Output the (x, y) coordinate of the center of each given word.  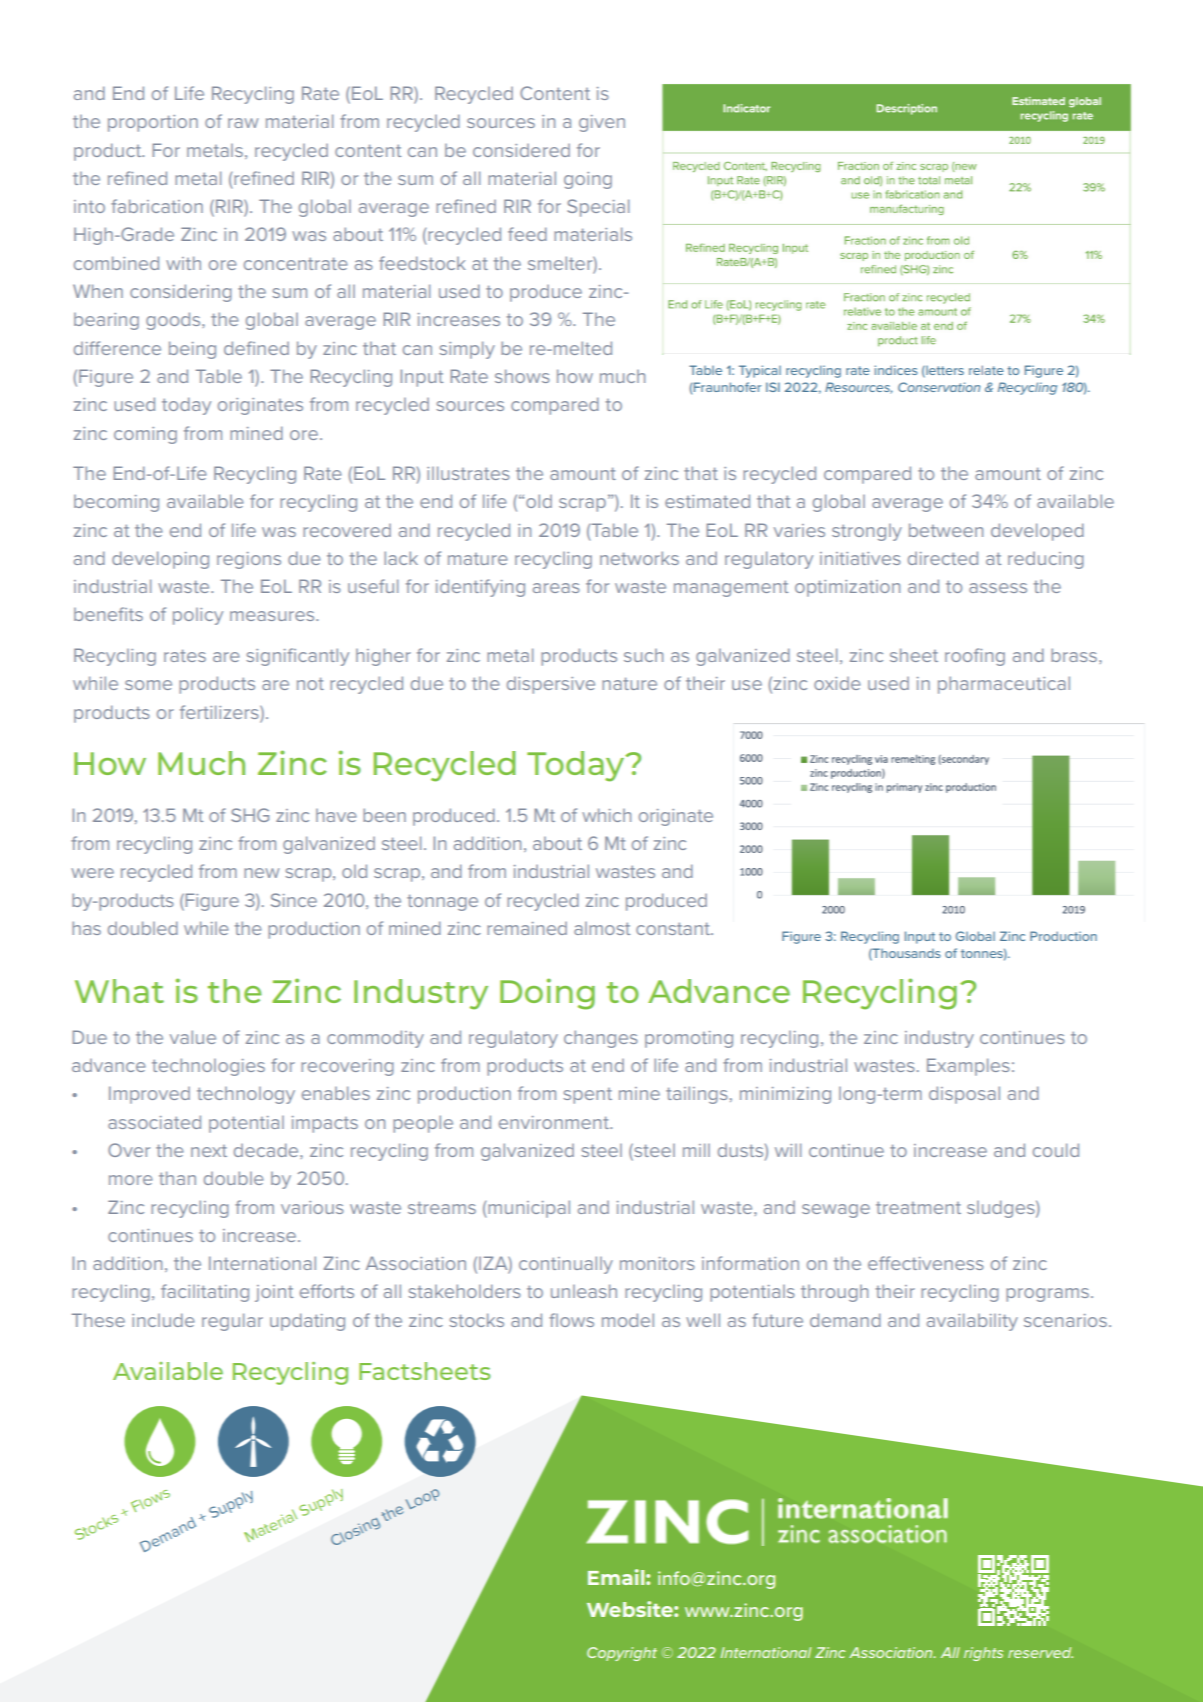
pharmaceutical (1004, 685)
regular (232, 1322)
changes (601, 1039)
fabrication (157, 206)
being (192, 350)
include (163, 1320)
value (193, 1037)
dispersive (551, 685)
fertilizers (220, 712)
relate (986, 370)
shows (522, 376)
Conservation (939, 387)
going (588, 180)
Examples (968, 1067)
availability (972, 1322)
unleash (584, 1291)
